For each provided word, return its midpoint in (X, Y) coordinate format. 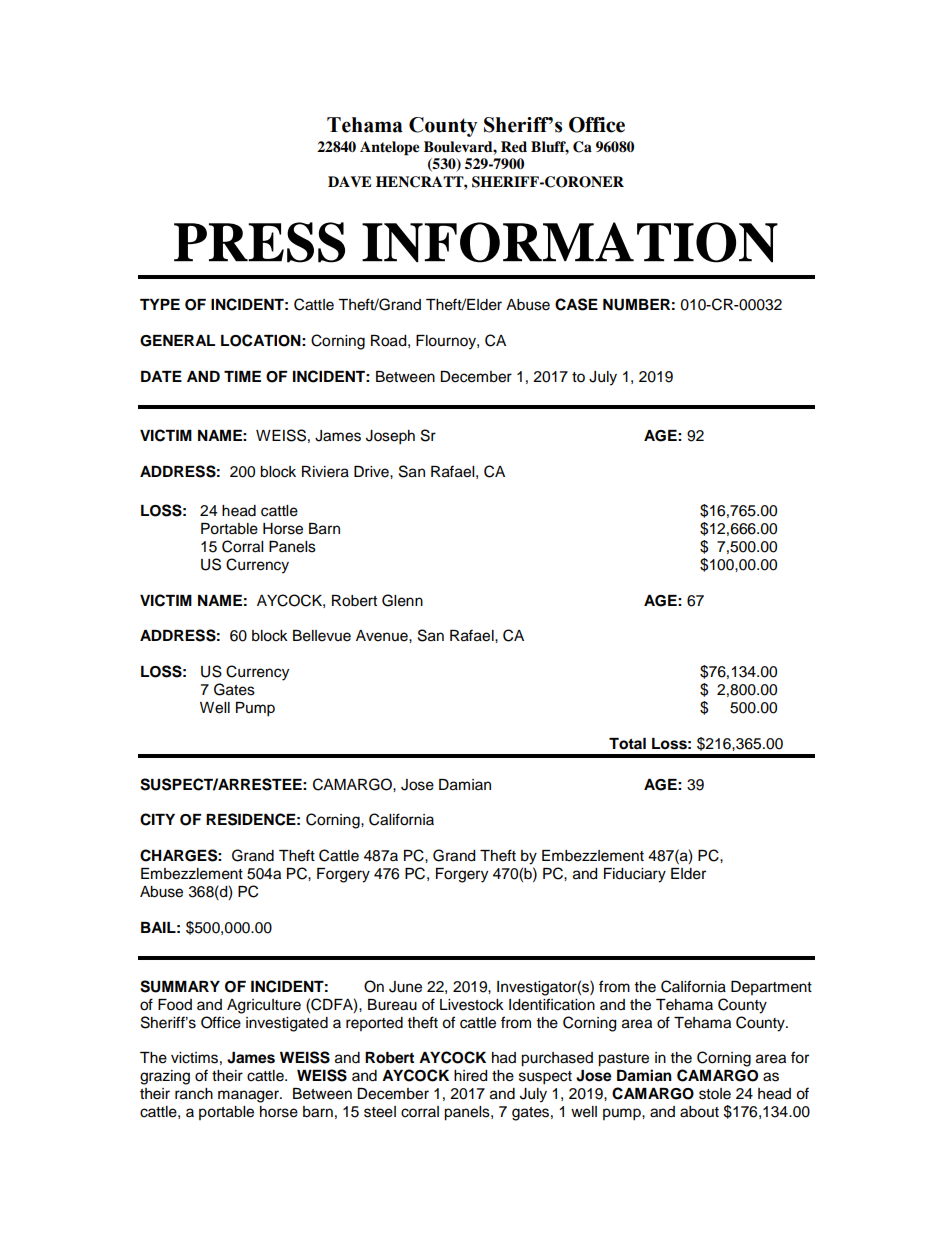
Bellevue (322, 636)
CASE (576, 304)
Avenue (383, 636)
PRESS (259, 242)
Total (627, 744)
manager (249, 1096)
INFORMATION (570, 242)
